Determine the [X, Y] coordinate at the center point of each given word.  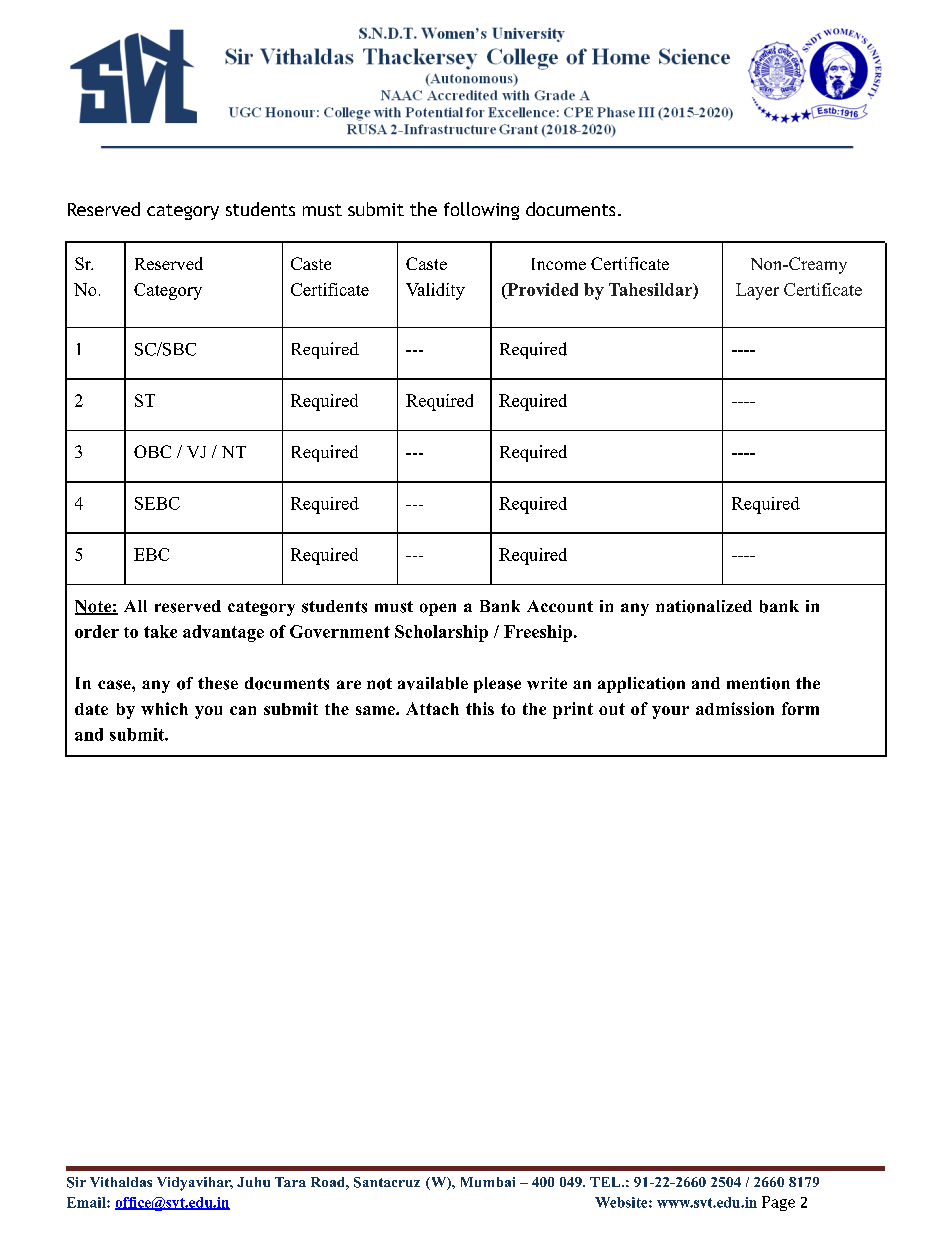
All [135, 606]
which [164, 708]
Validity [435, 291]
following [481, 211]
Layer [757, 291]
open [438, 609]
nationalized [704, 606]
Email [87, 1202]
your [670, 712]
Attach [432, 708]
